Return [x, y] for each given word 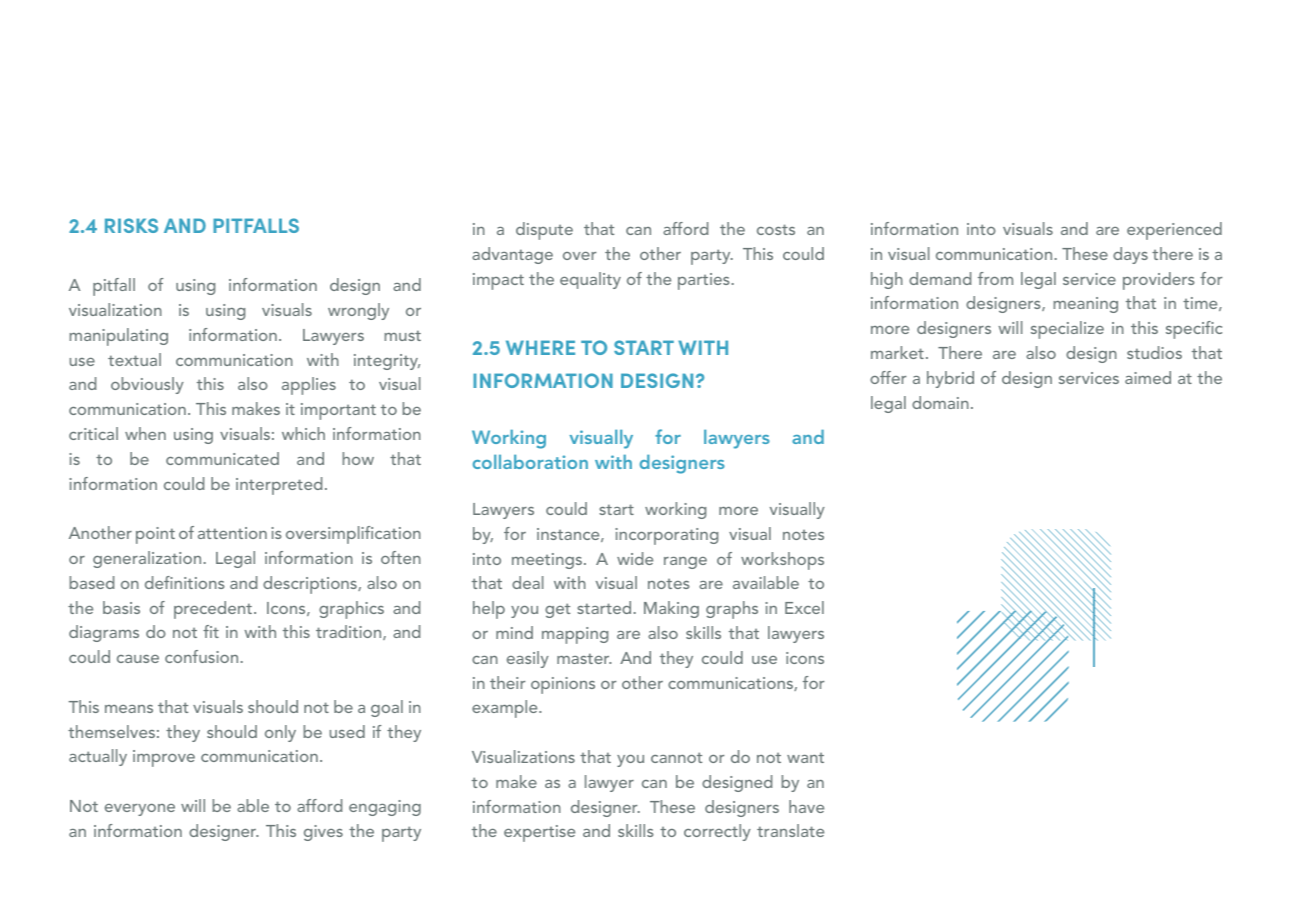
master [584, 658]
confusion [201, 656]
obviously [147, 385]
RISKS [131, 225]
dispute [544, 231]
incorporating [666, 536]
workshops [782, 561]
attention [232, 533]
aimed [1148, 377]
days [1130, 255]
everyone [140, 810]
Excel [804, 607]
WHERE [540, 347]
